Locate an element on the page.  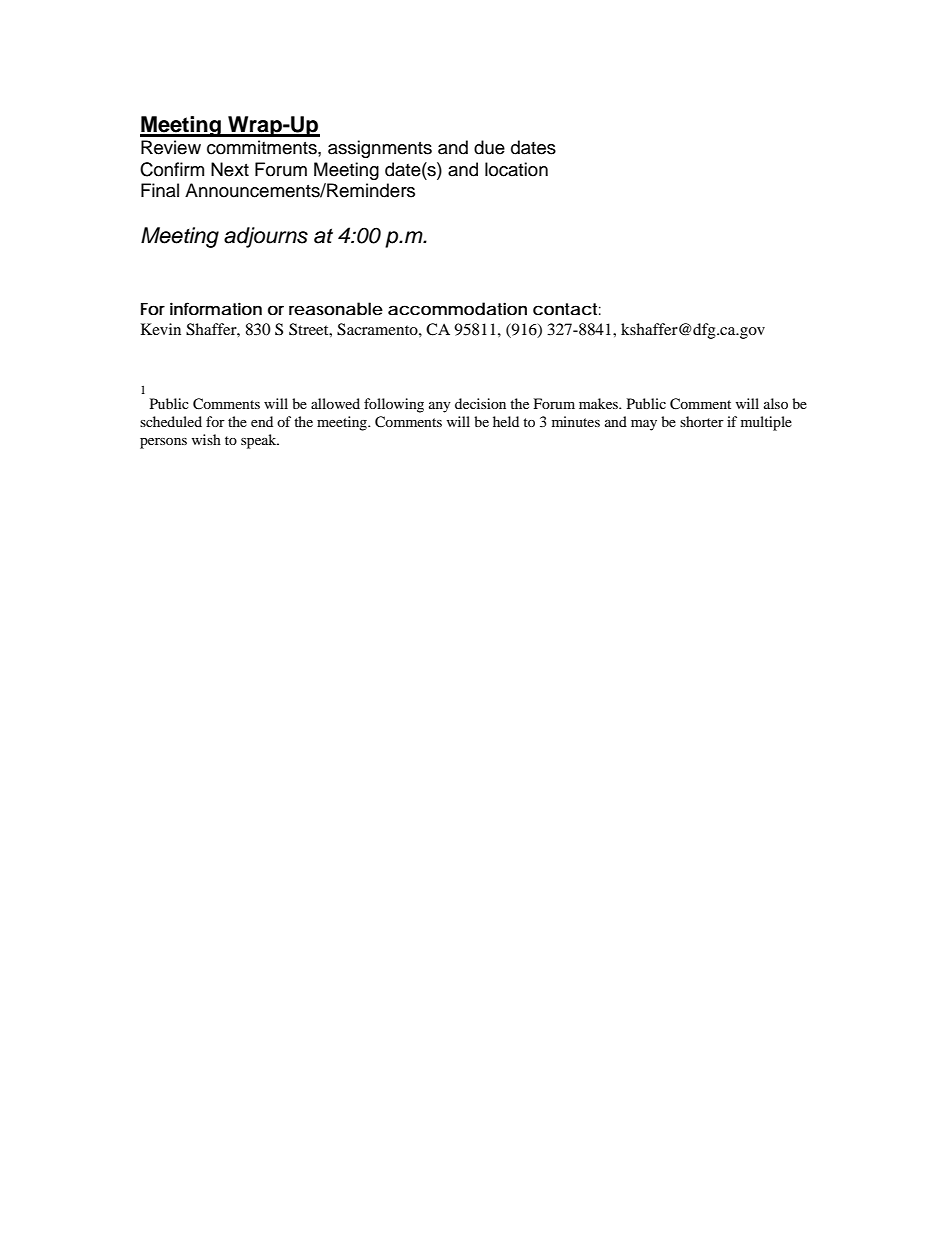
Next is located at coordinates (230, 169).
